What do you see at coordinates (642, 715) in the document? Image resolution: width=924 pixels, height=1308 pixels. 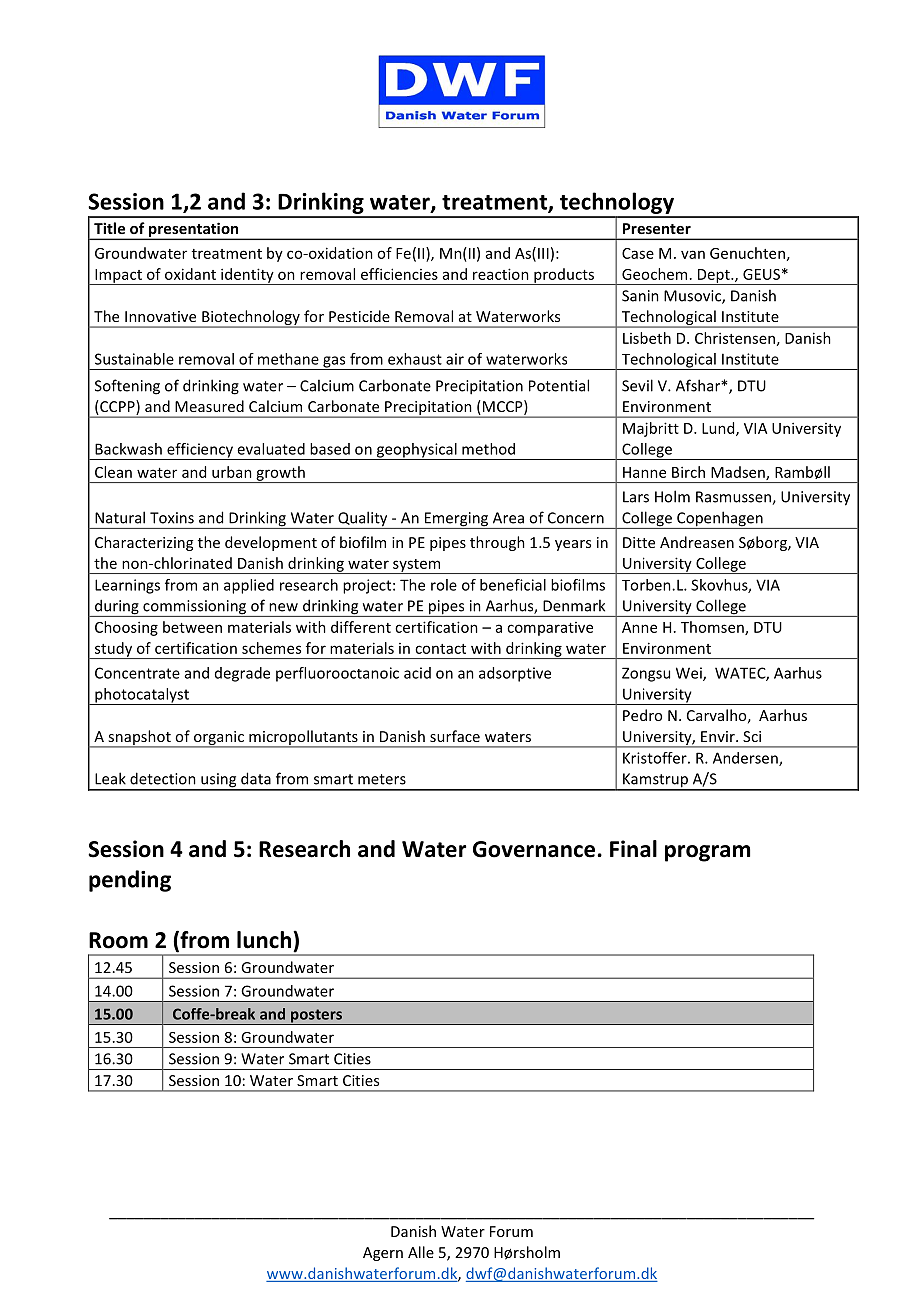 I see `Pedro` at bounding box center [642, 715].
